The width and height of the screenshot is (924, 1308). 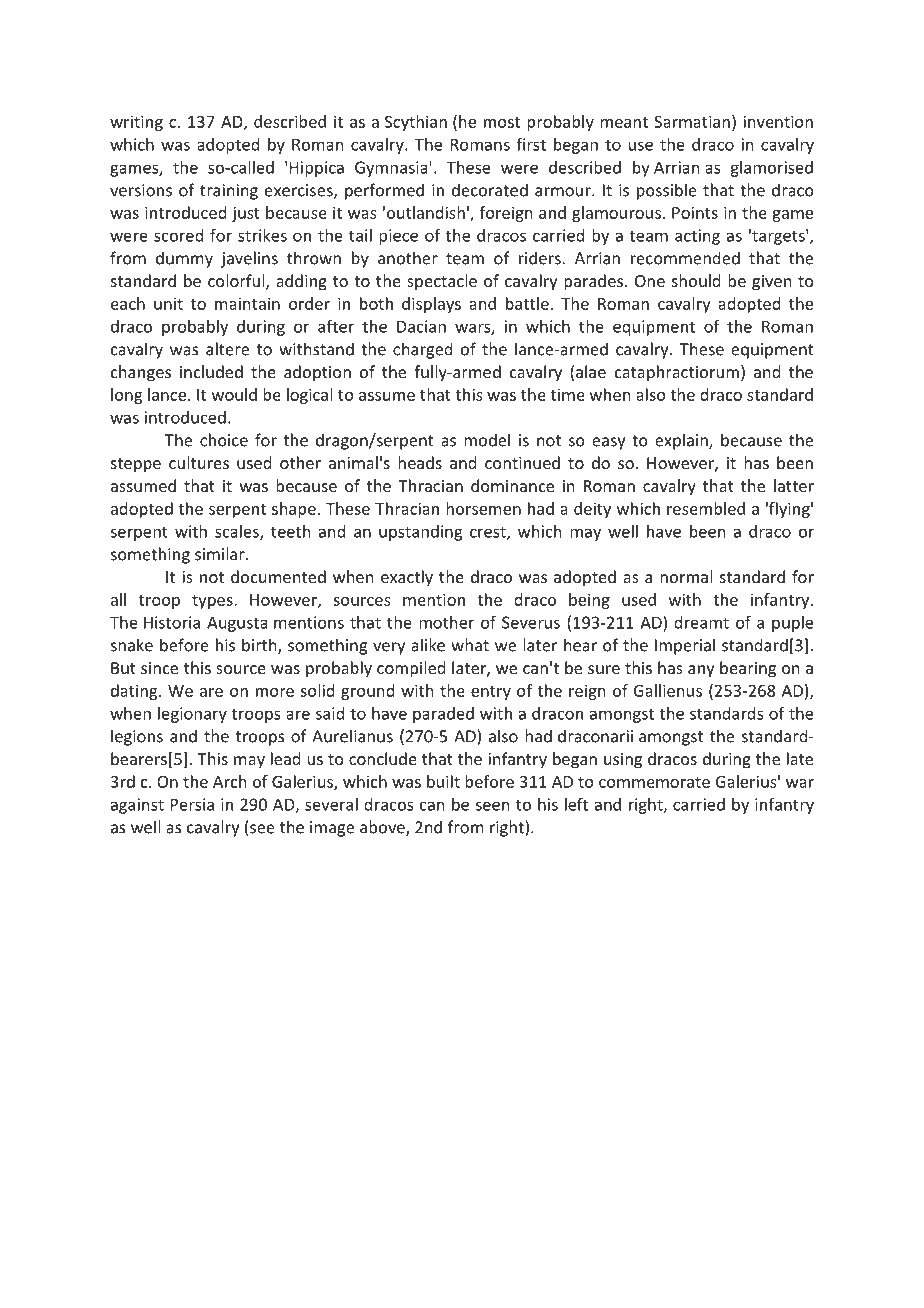 What do you see at coordinates (416, 123) in the screenshot?
I see `Scythian` at bounding box center [416, 123].
